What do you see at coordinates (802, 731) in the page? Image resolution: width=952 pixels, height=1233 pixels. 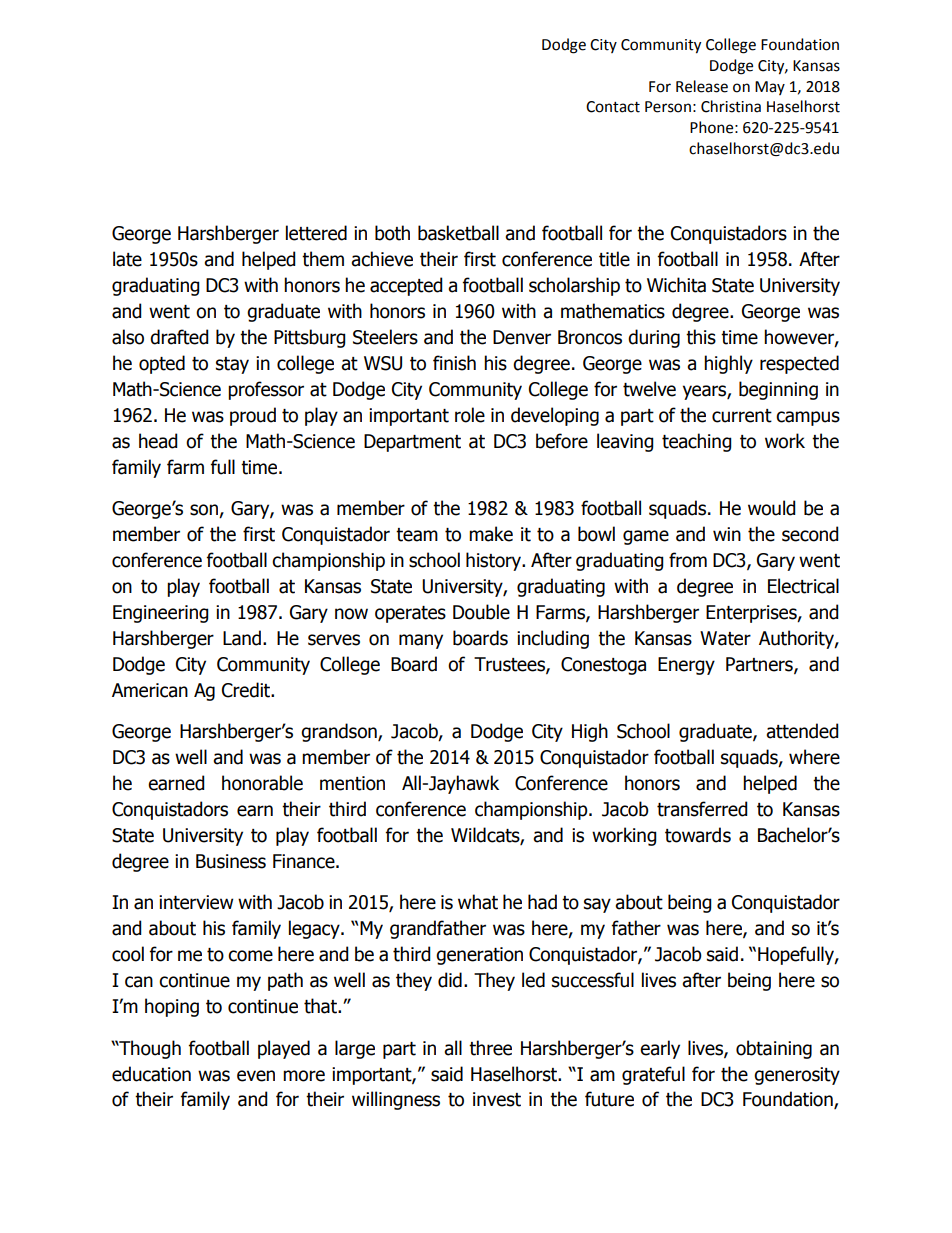 I see `attended` at bounding box center [802, 731].
